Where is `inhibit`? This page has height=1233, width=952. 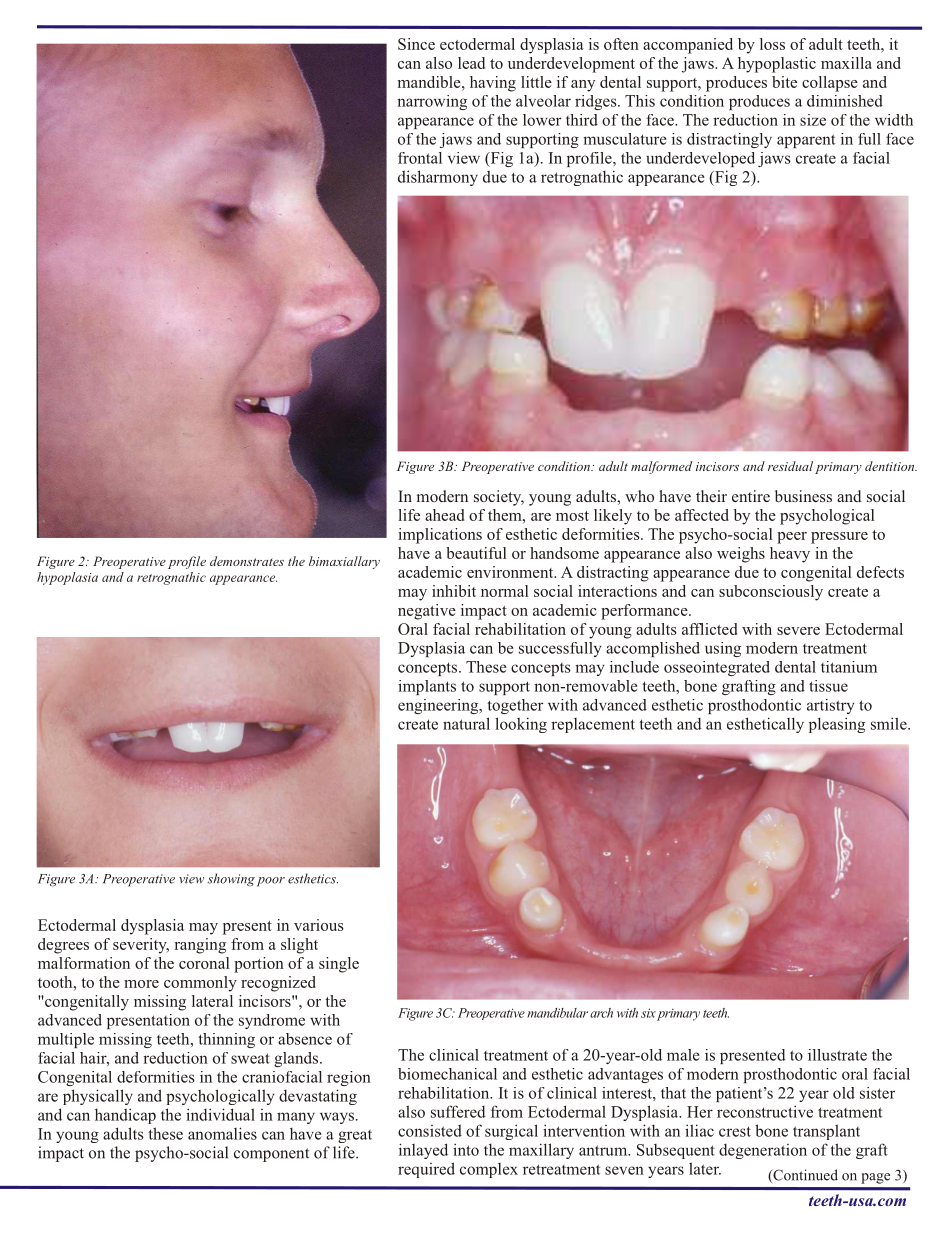 inhibit is located at coordinates (454, 591).
